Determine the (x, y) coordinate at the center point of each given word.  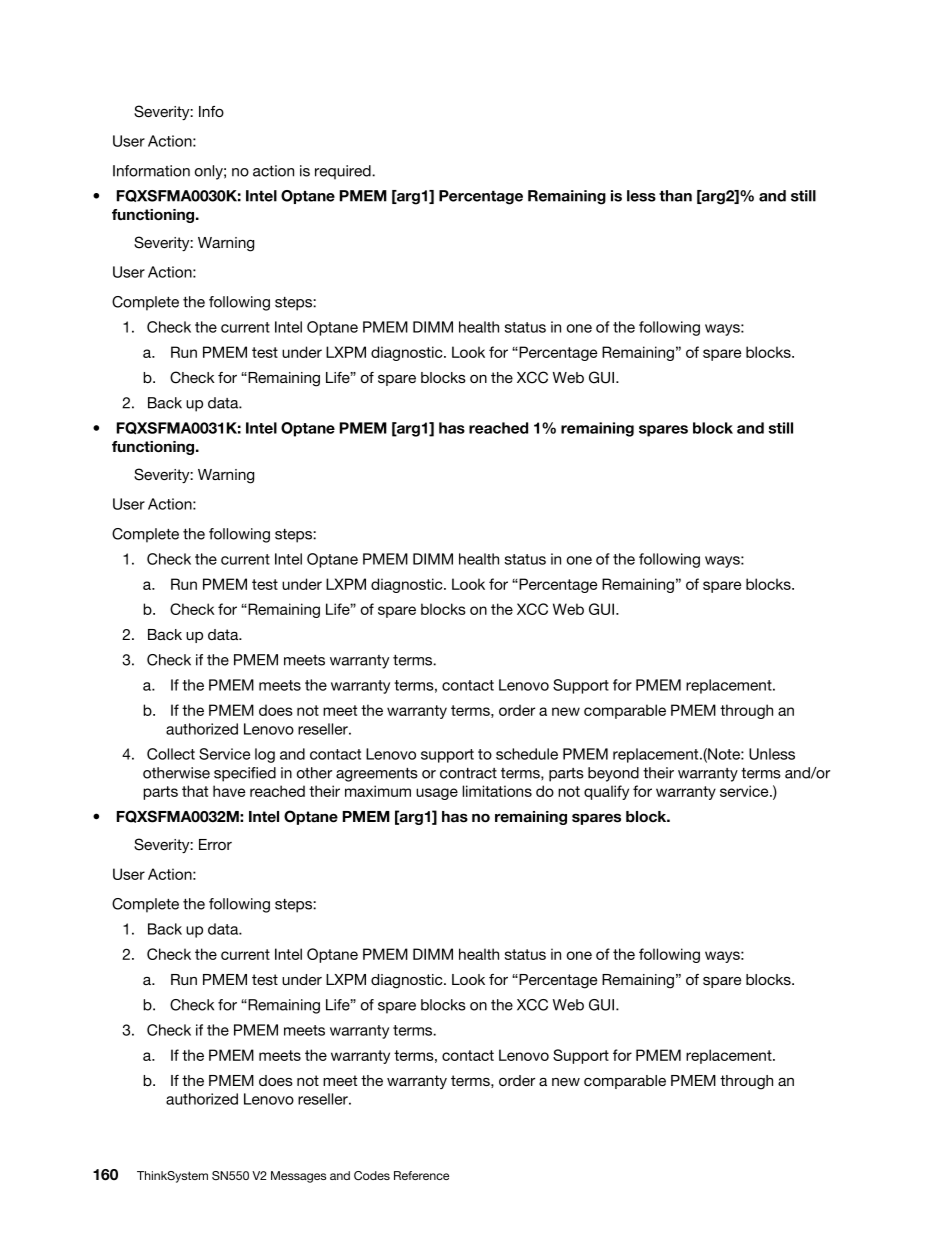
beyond (613, 774)
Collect (171, 754)
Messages (298, 1177)
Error (215, 844)
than (675, 196)
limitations (497, 791)
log (265, 755)
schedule (527, 754)
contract (468, 773)
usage (437, 794)
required (344, 172)
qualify (606, 792)
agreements (377, 775)
